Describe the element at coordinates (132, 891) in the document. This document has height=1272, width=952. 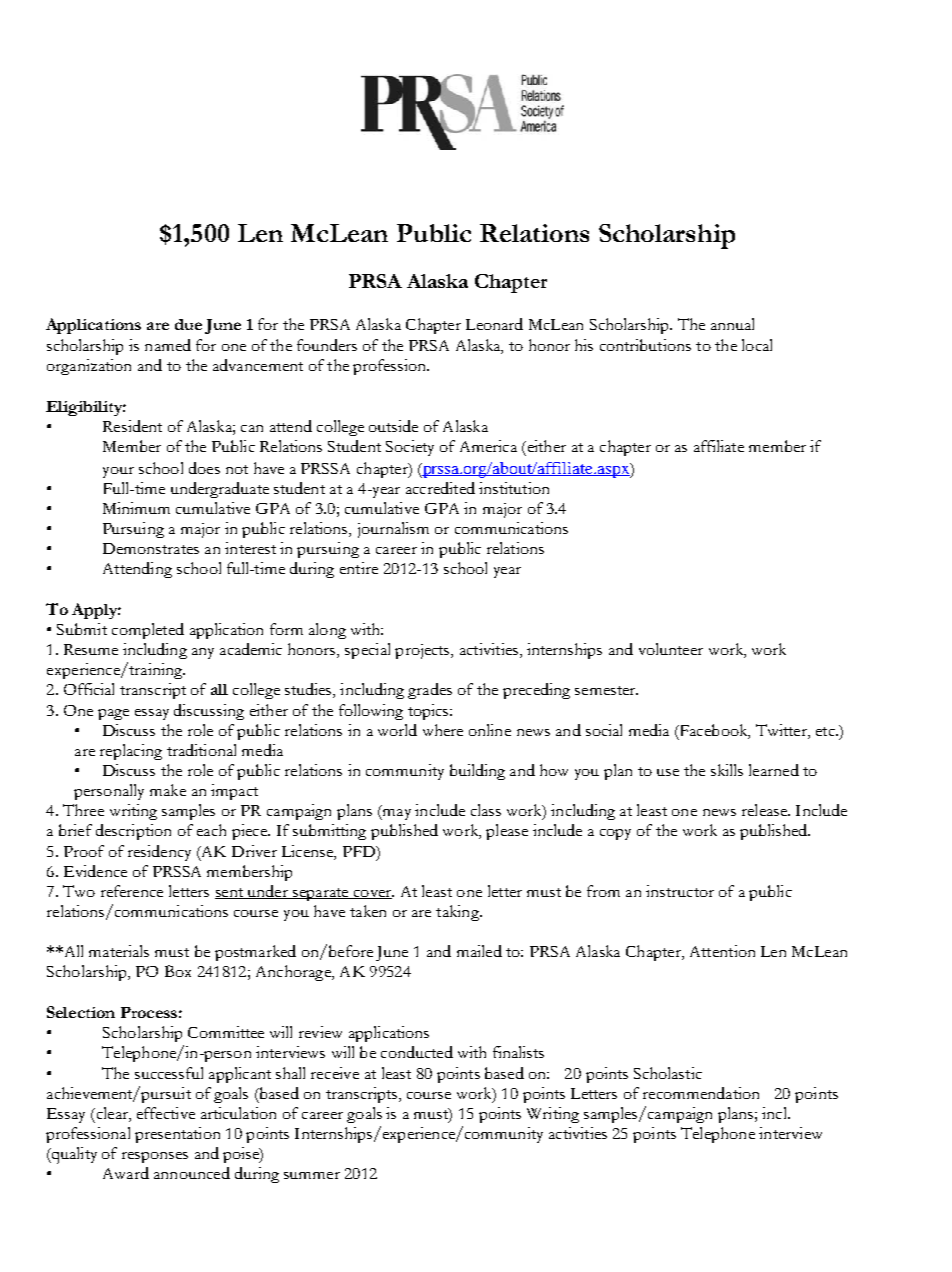
I see `reference` at that location.
